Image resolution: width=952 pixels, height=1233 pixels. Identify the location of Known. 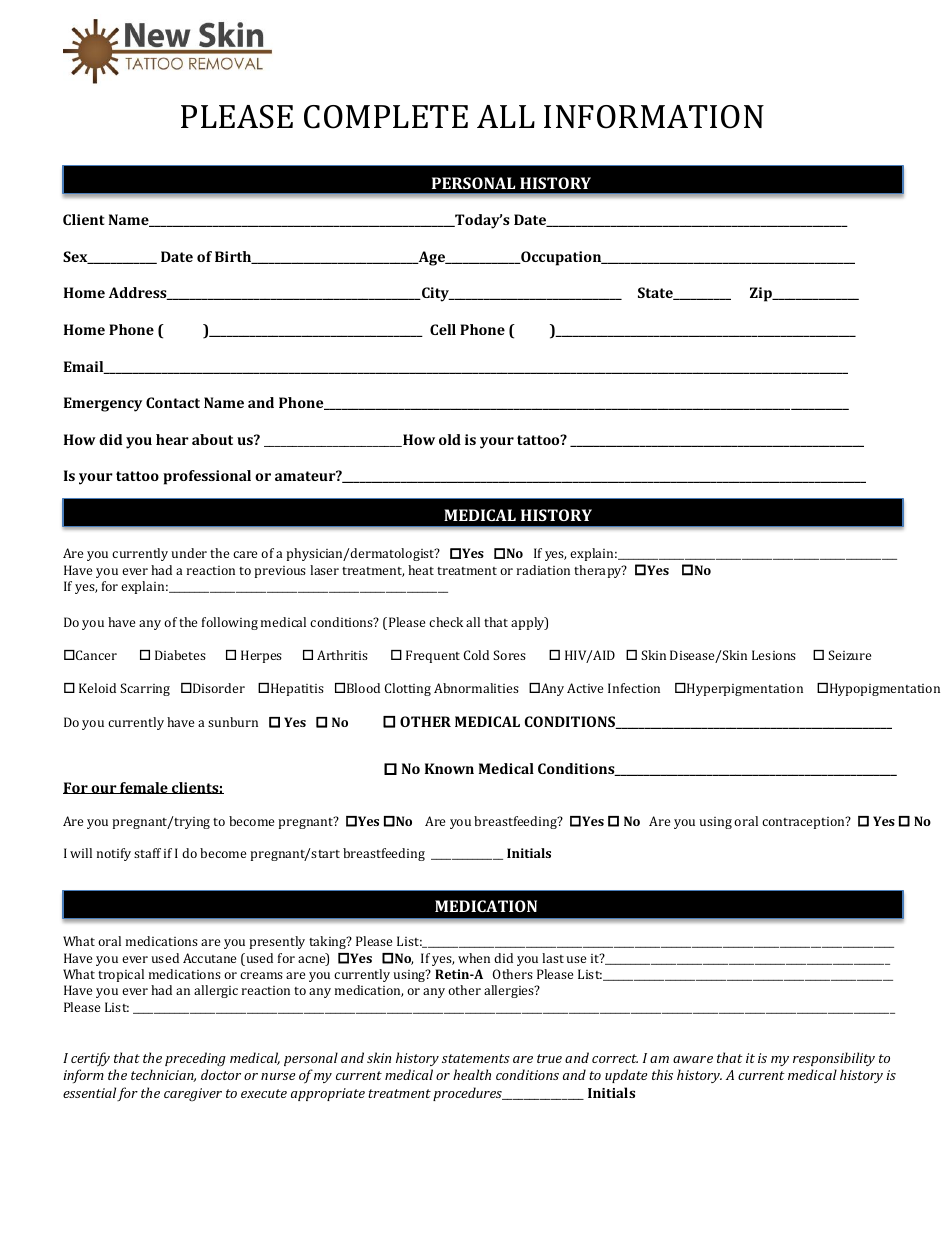
(449, 768).
